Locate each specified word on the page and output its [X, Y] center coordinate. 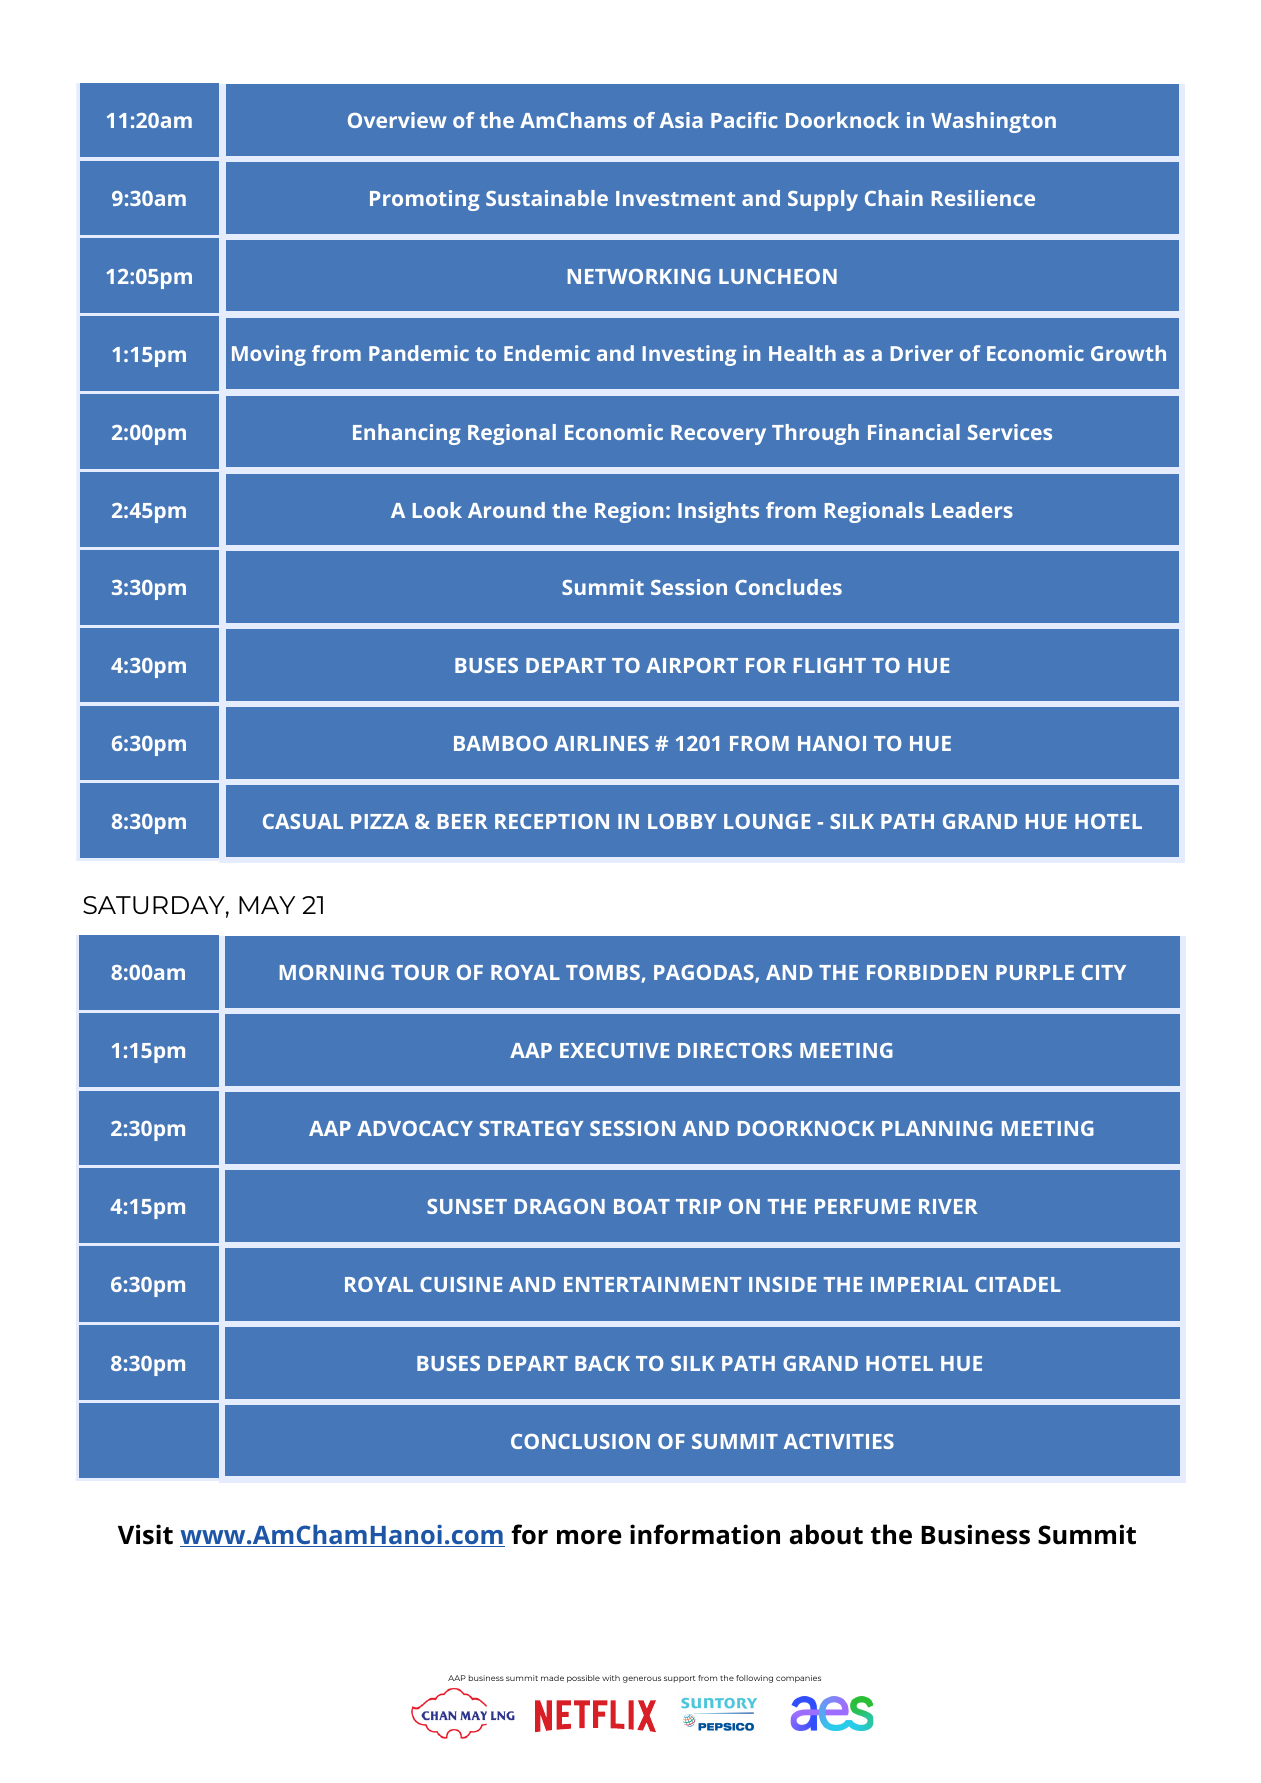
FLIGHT [830, 665]
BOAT [642, 1206]
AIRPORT [692, 665]
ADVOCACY [415, 1128]
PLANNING [937, 1128]
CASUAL [303, 821]
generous [642, 1679]
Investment [675, 198]
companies [798, 1679]
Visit [145, 1534]
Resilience [983, 198]
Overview [397, 120]
